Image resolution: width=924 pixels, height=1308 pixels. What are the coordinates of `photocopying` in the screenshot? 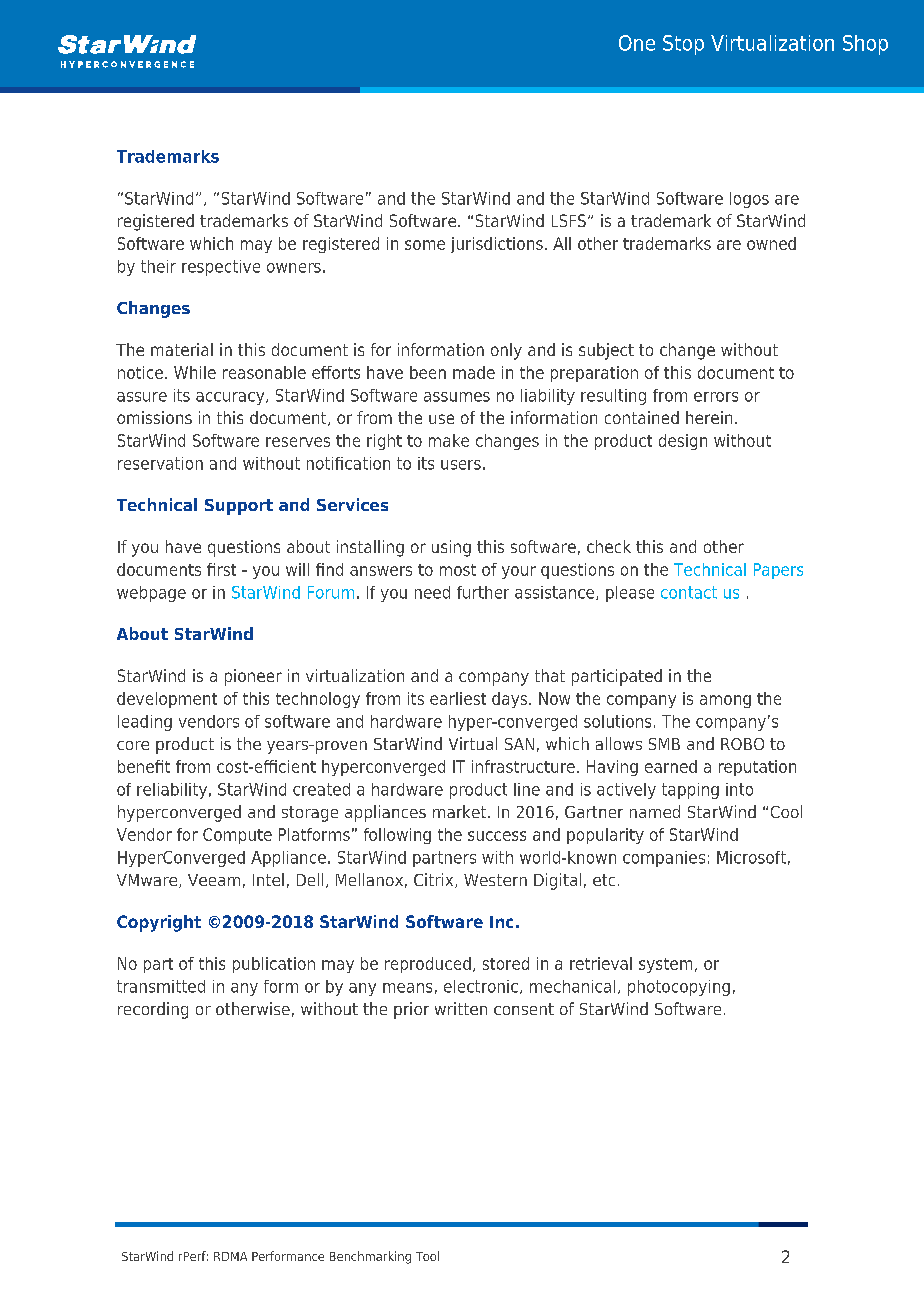 It's located at (679, 988).
